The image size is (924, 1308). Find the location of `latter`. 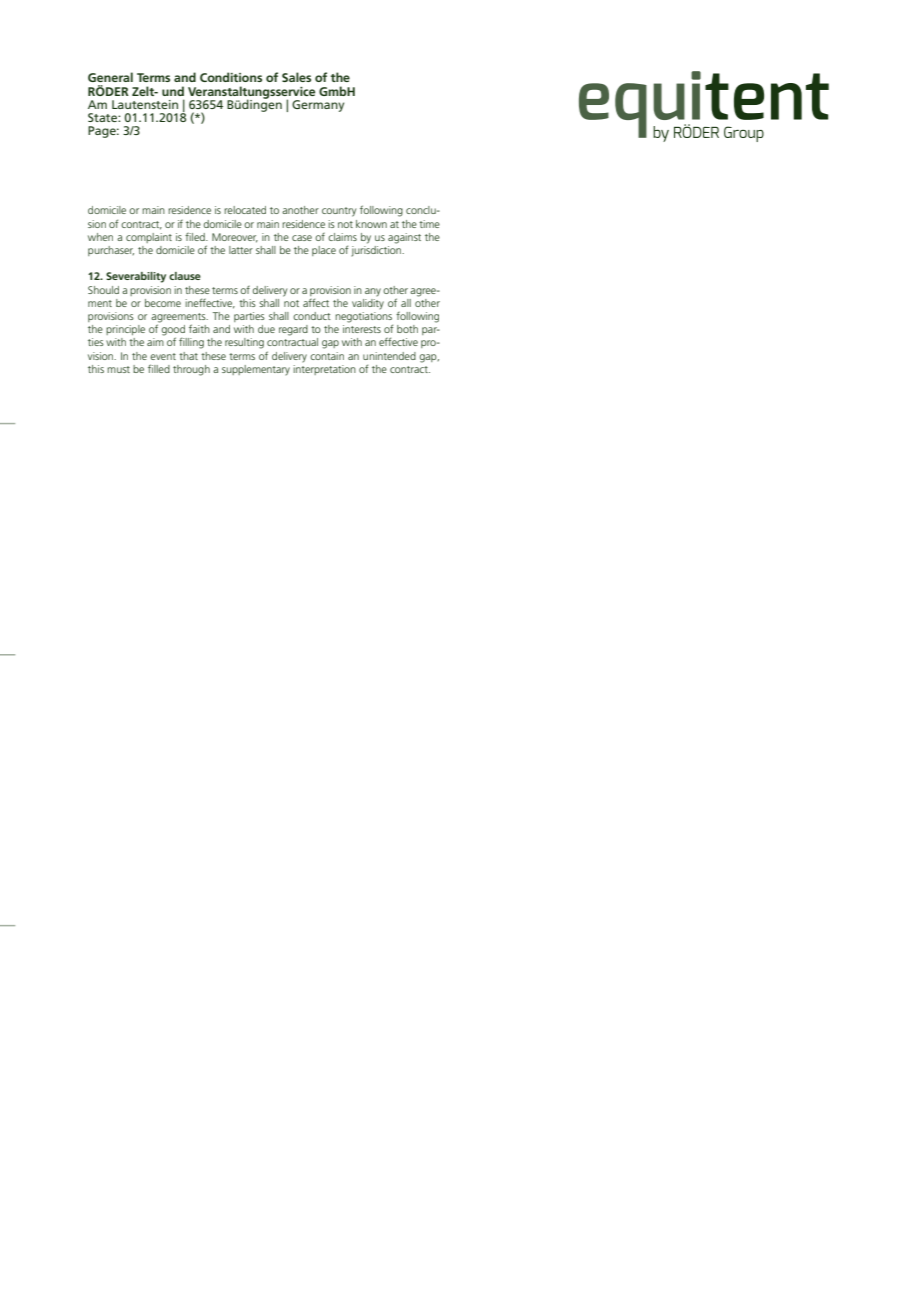

latter is located at coordinates (241, 250).
